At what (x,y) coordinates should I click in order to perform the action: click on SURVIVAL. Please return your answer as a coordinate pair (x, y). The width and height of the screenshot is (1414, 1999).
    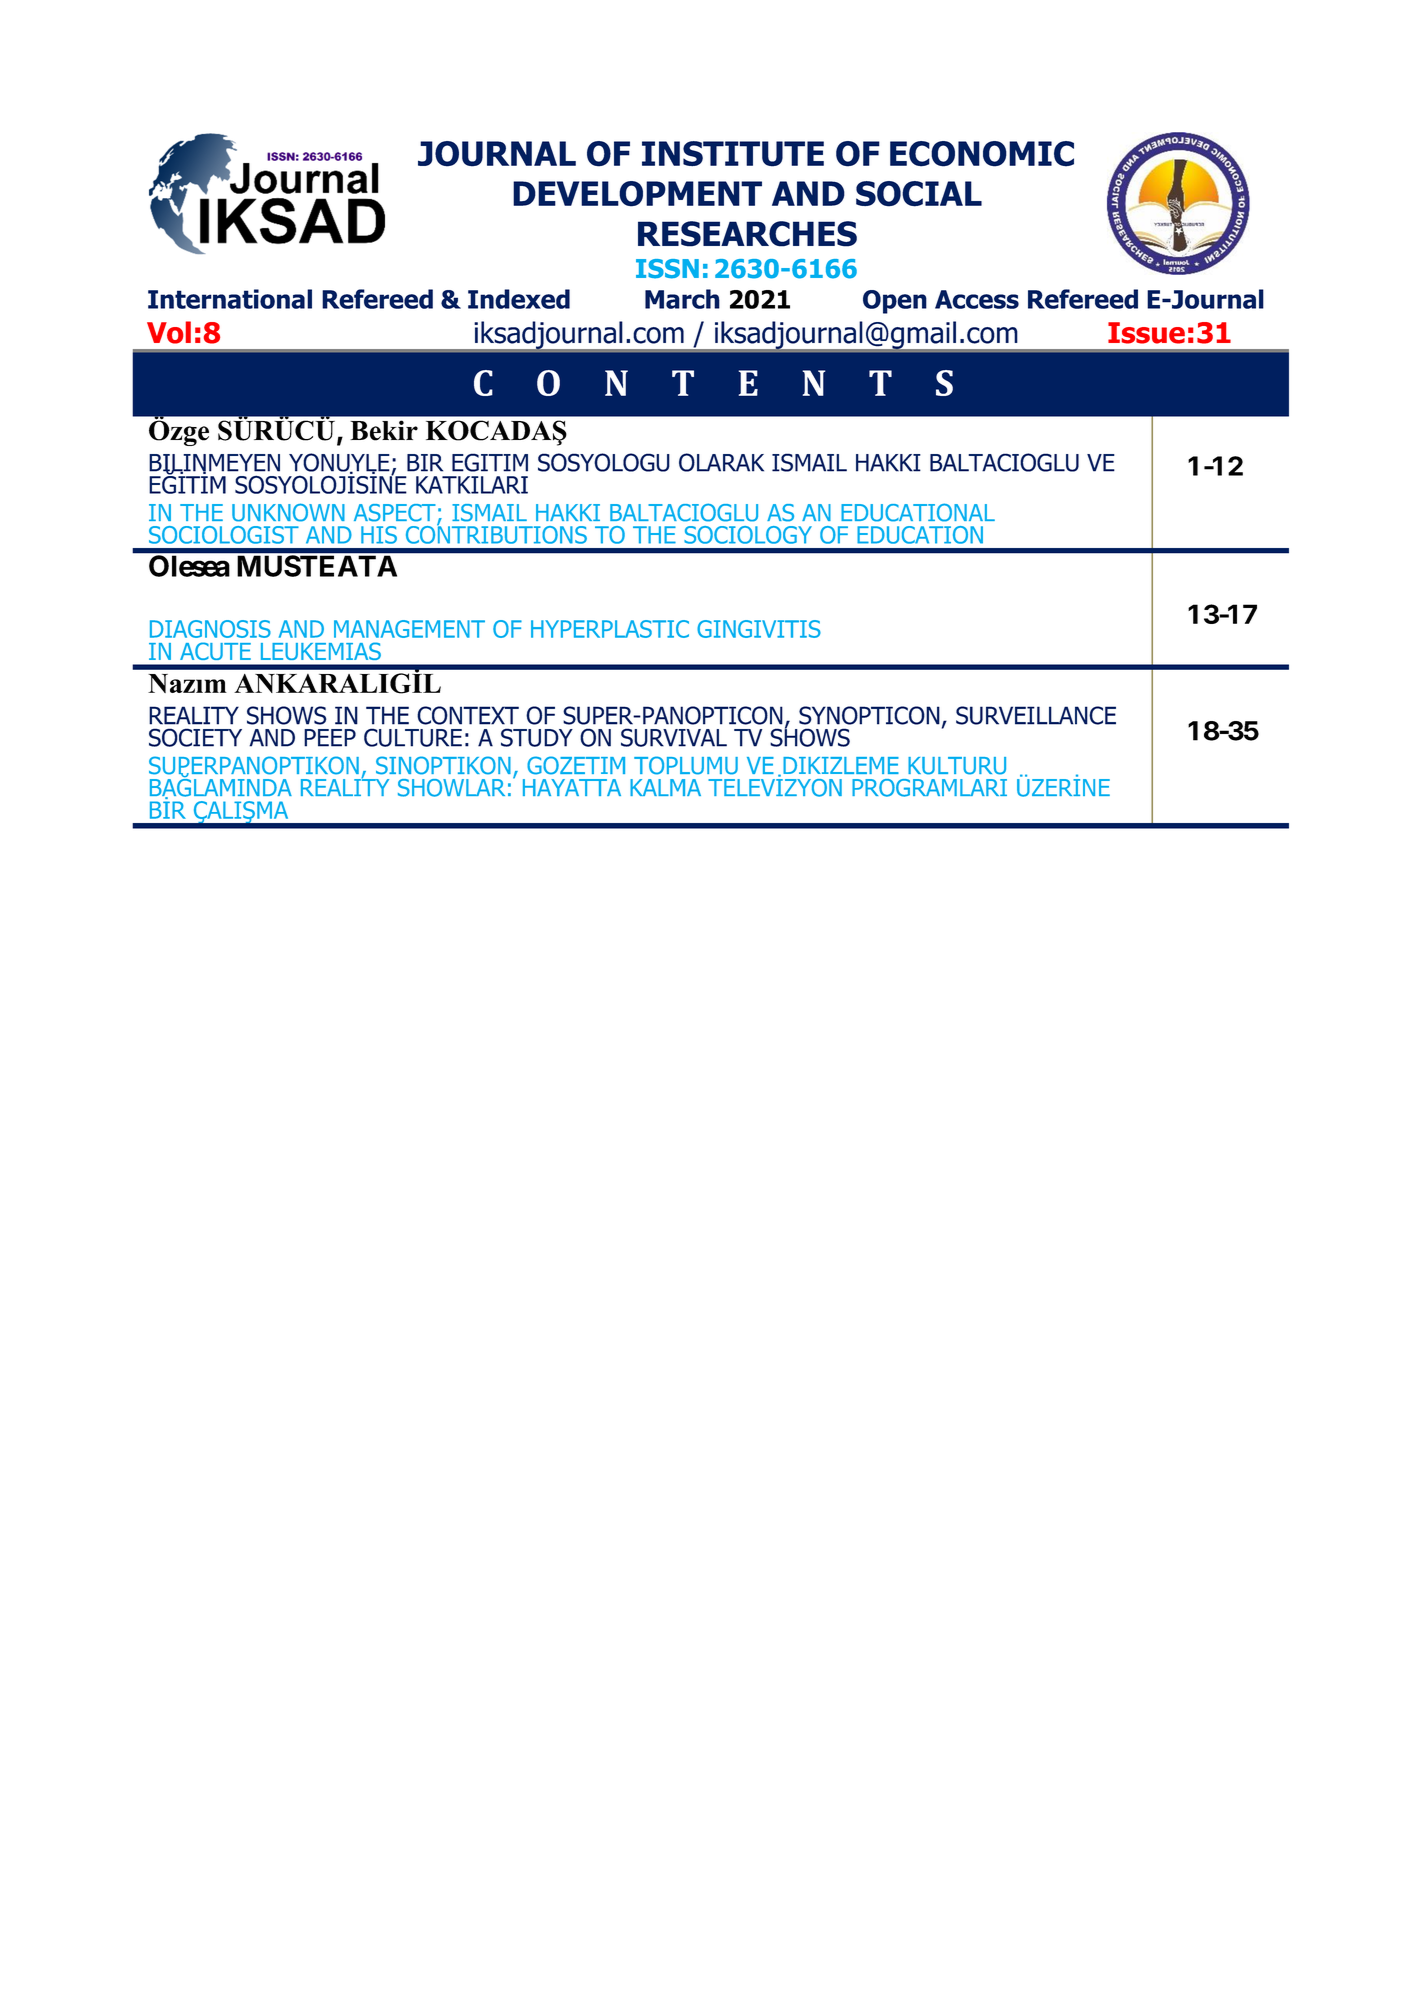
    Looking at the image, I should click on (674, 737).
